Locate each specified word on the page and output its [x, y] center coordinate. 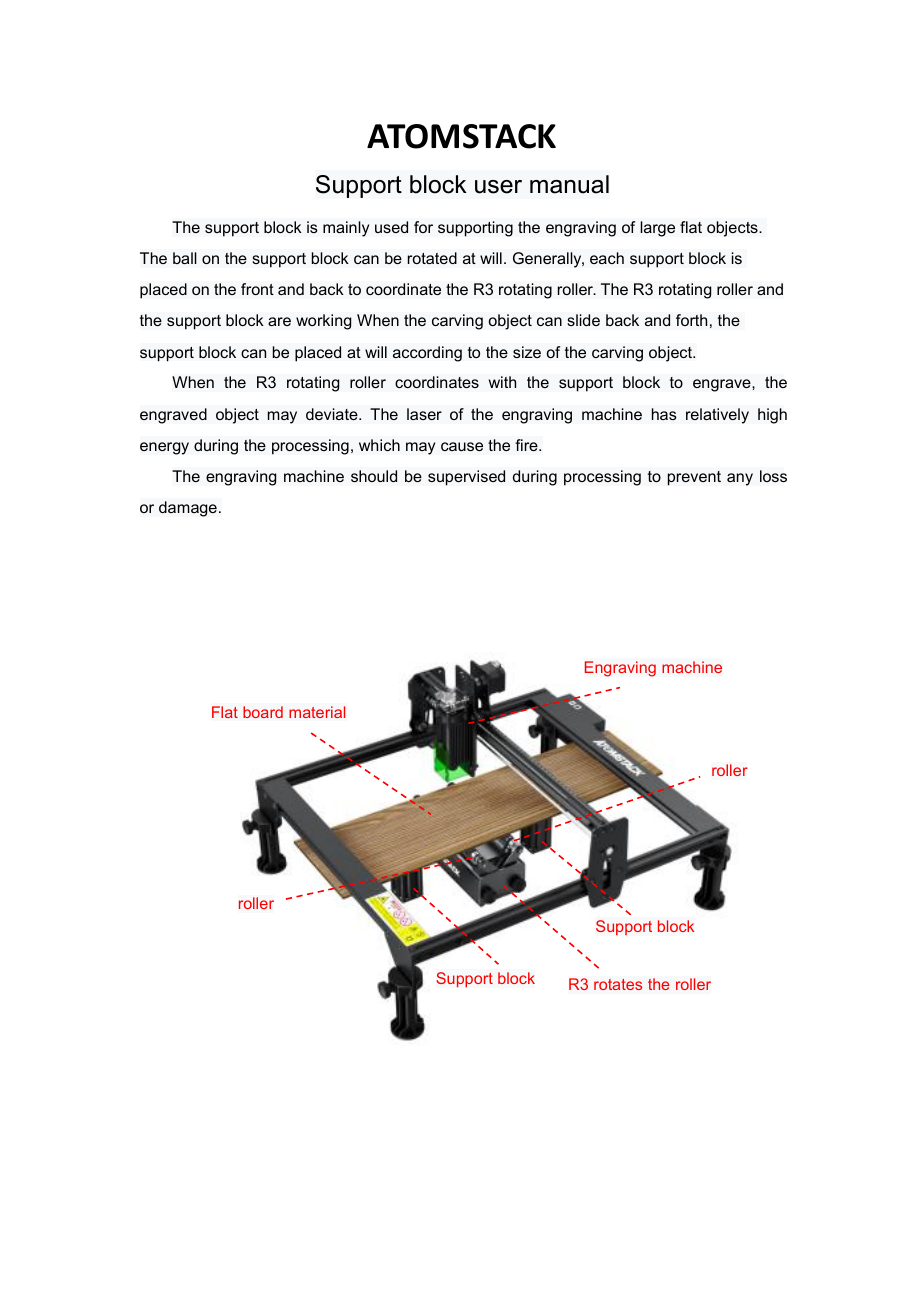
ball [185, 258]
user [498, 187]
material [317, 712]
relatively [717, 416]
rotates [618, 984]
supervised [466, 478]
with [502, 382]
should [374, 476]
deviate [333, 414]
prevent [694, 478]
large [657, 229]
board [263, 712]
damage [188, 509]
